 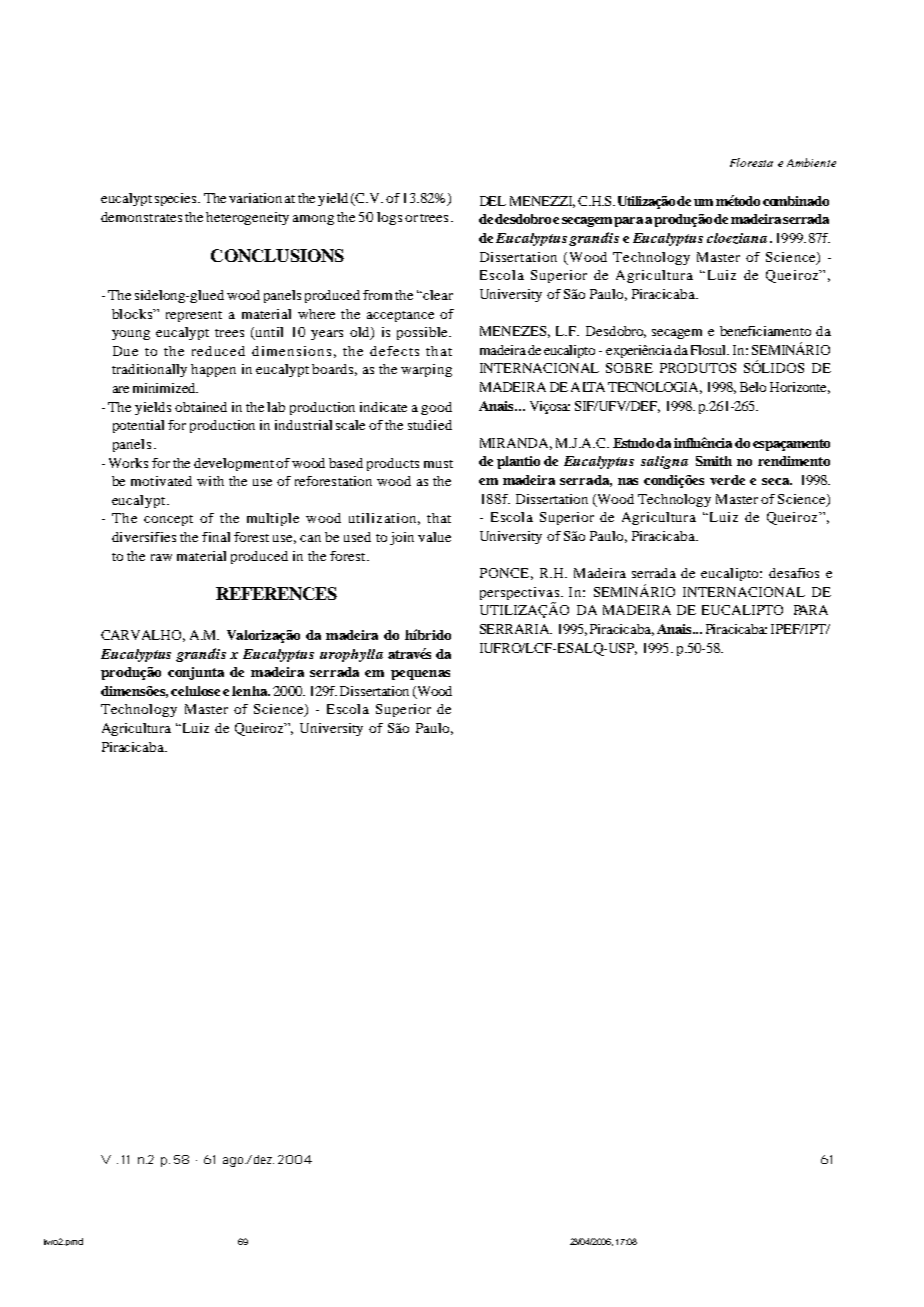 What do you see at coordinates (438, 295) in the screenshot?
I see `clear` at bounding box center [438, 295].
